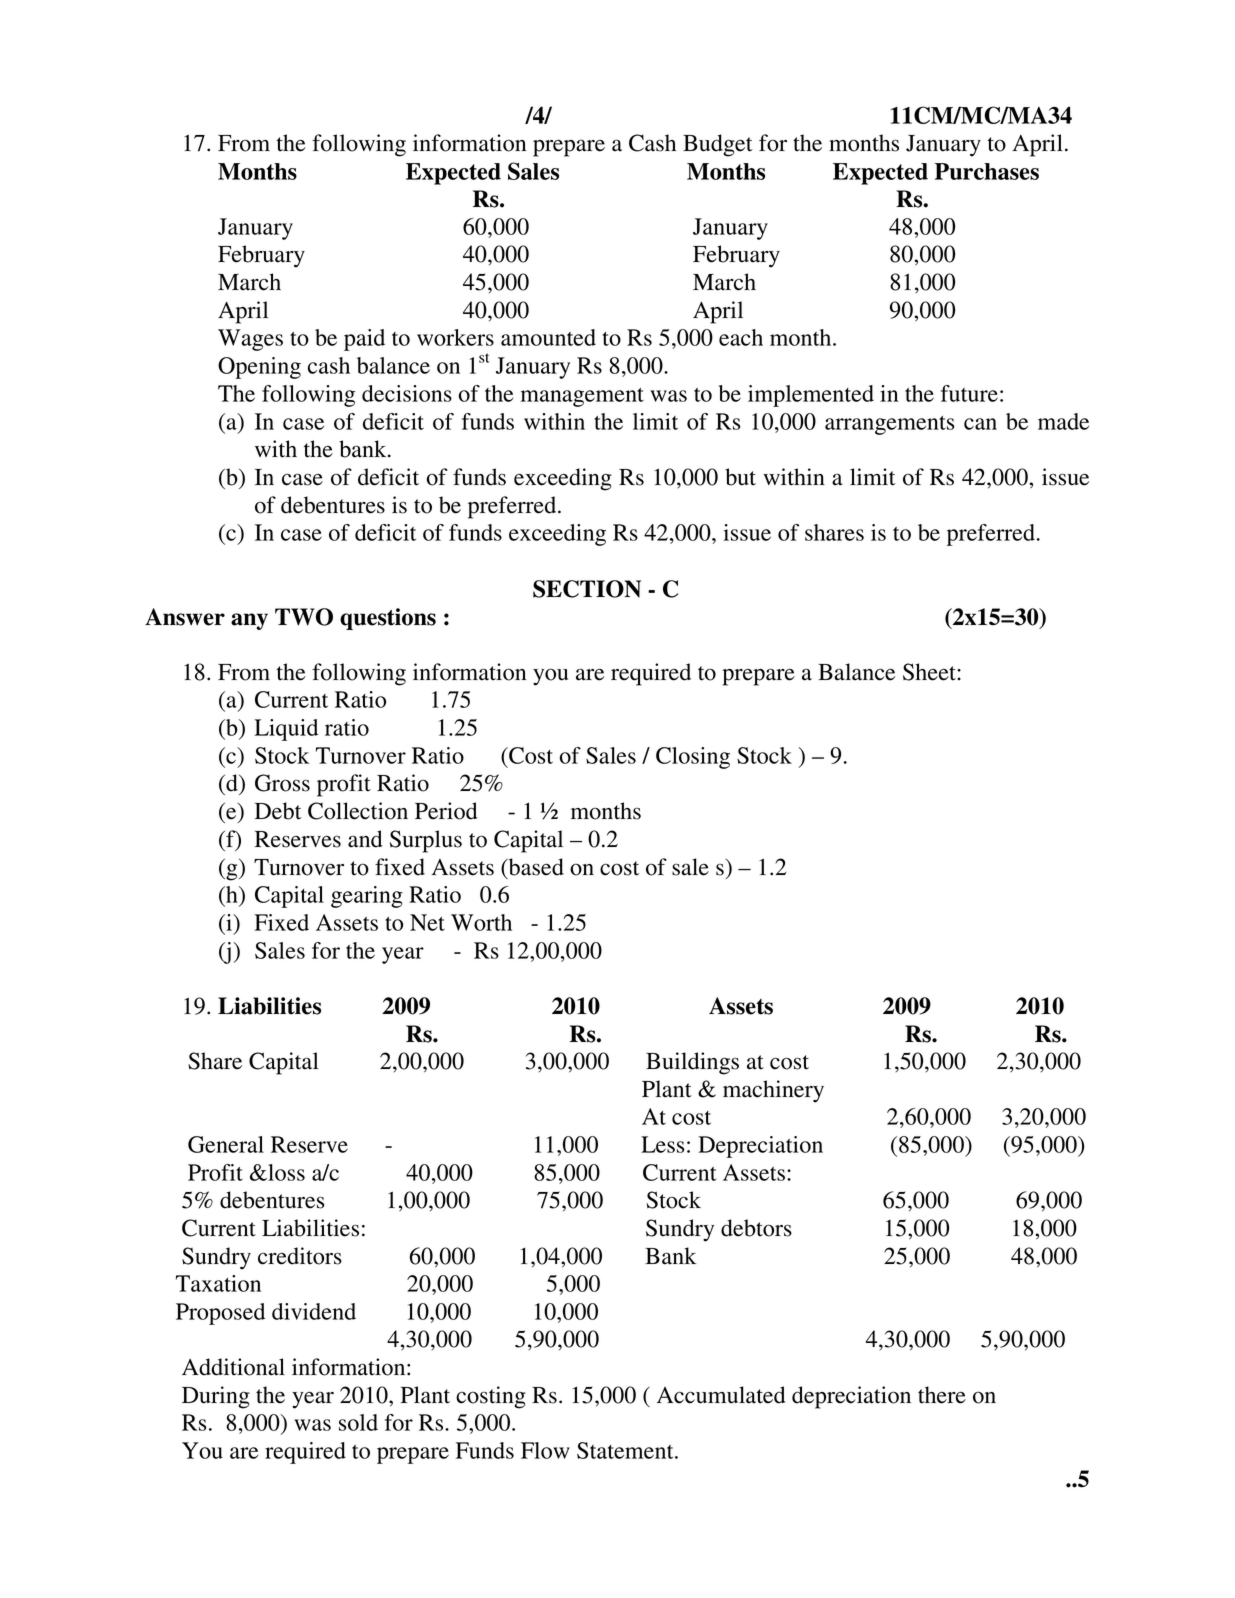 The height and width of the screenshot is (1598, 1235). I want to click on Budget, so click(718, 145).
